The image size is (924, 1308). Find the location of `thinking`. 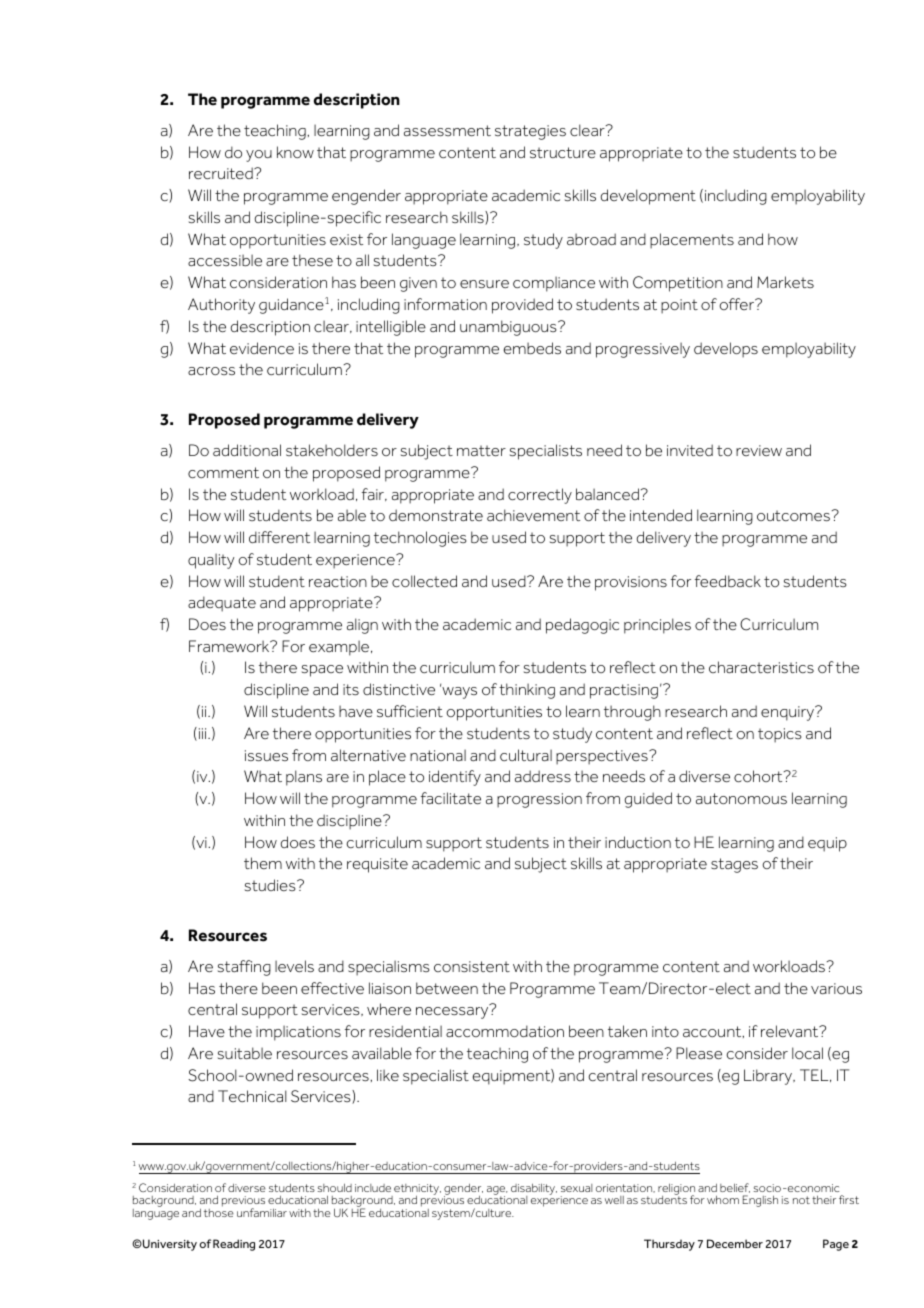

thinking is located at coordinates (527, 691).
